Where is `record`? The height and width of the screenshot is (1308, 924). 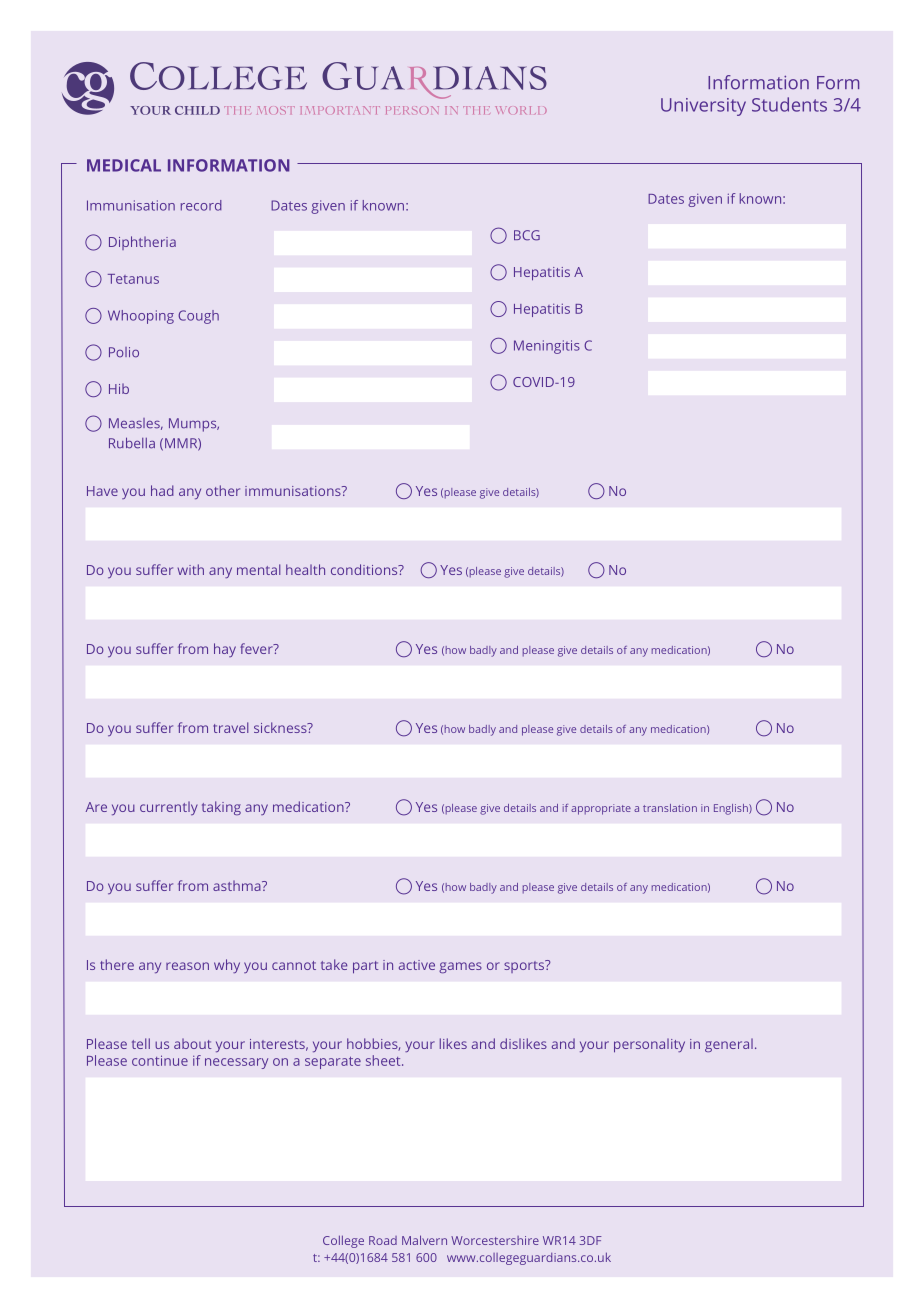
record is located at coordinates (201, 205).
